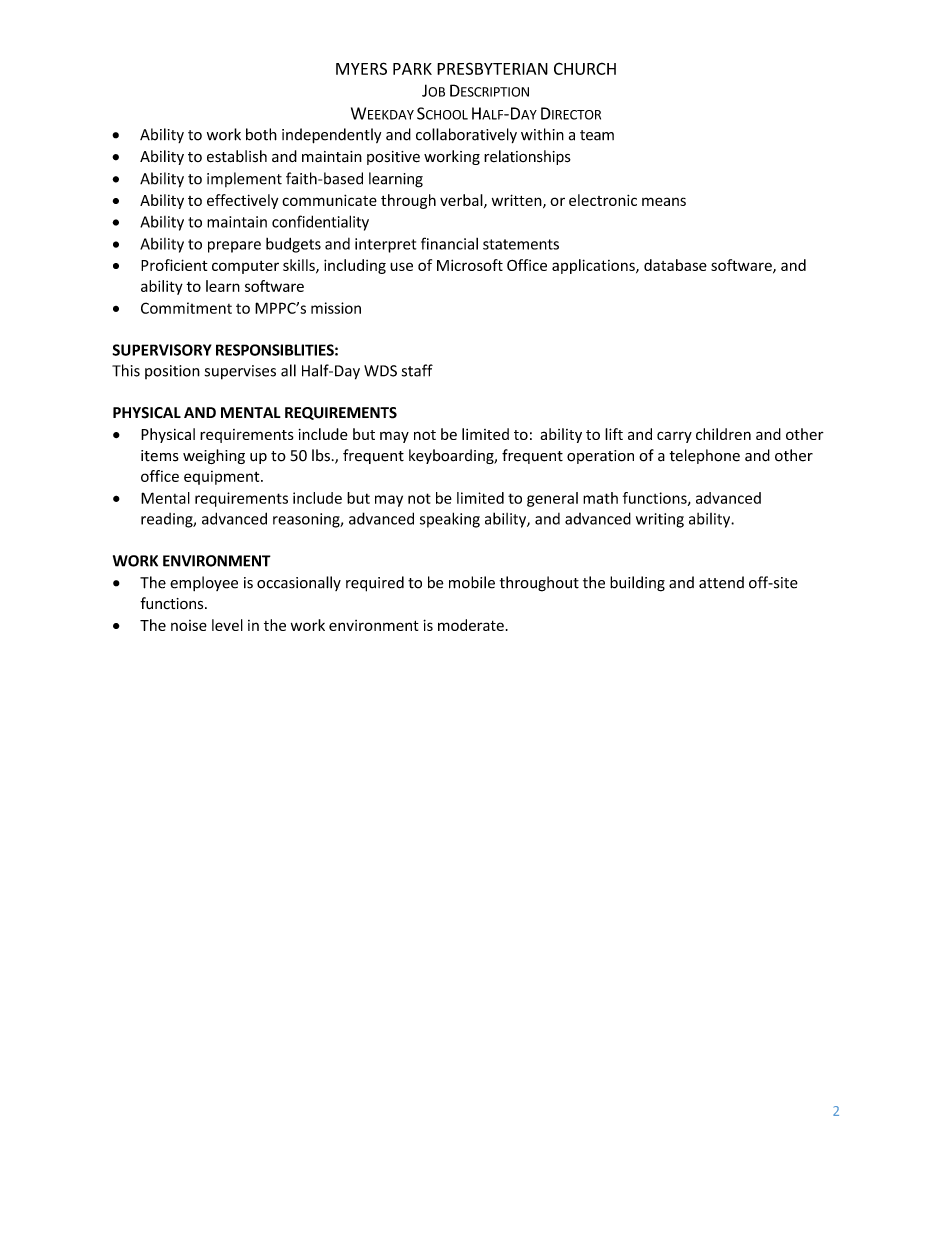 The width and height of the page is (952, 1233). Describe the element at coordinates (674, 437) in the page. I see `carry` at that location.
